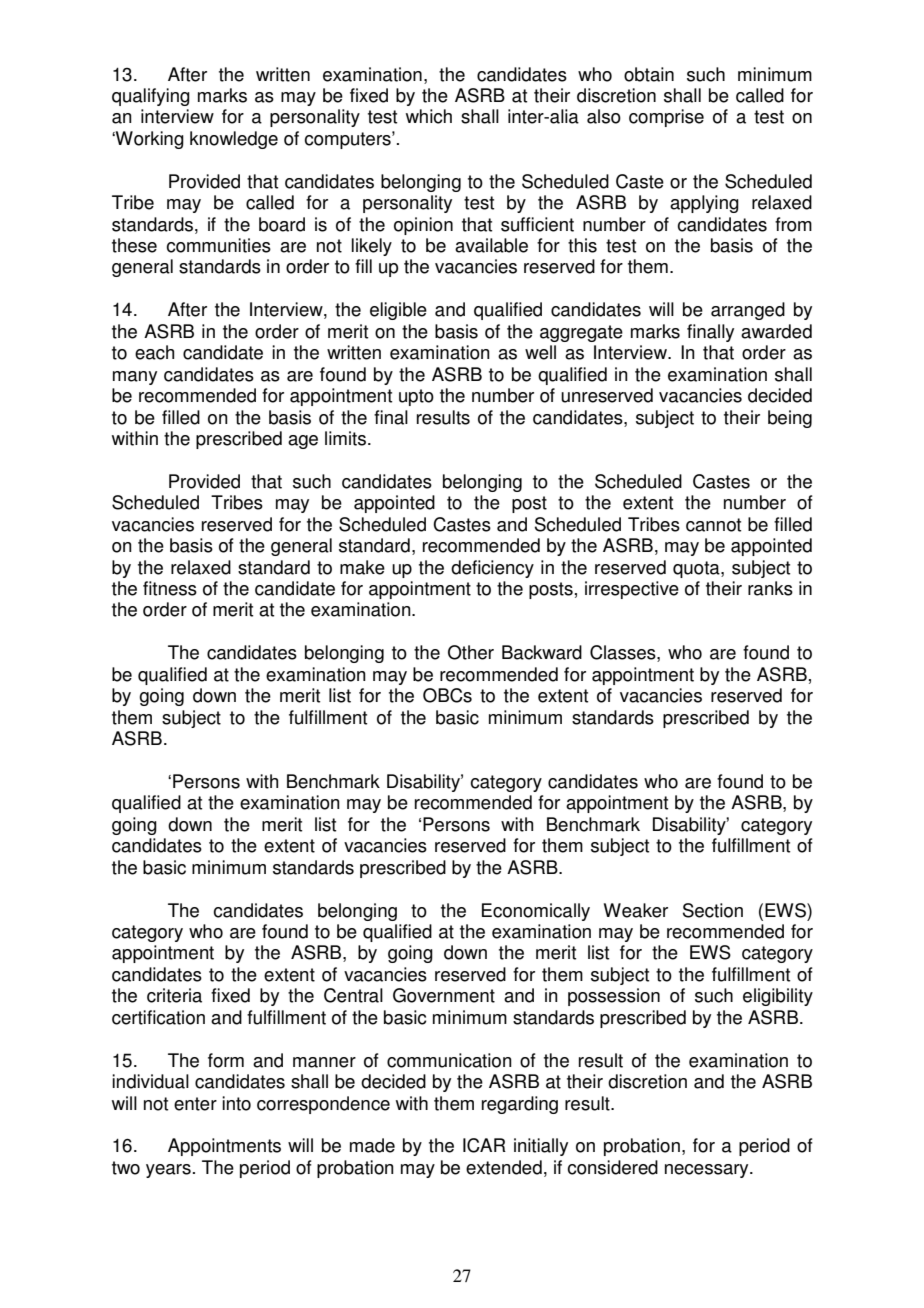 This page has height=1308, width=924. Describe the element at coordinates (195, 1104) in the page. I see `enter` at that location.
